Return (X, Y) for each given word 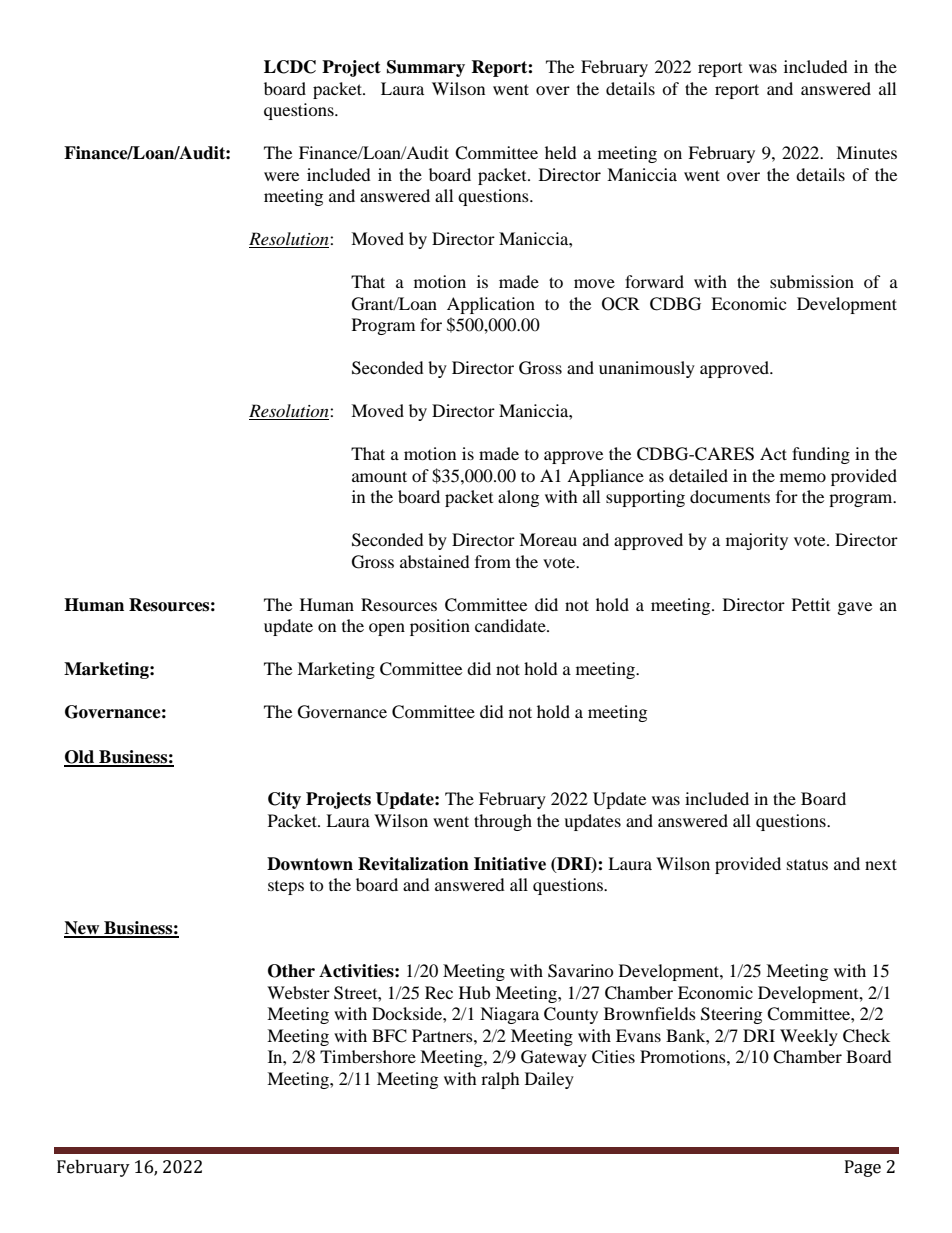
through (503, 822)
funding (821, 455)
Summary (426, 68)
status (807, 864)
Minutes (866, 152)
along (518, 498)
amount (379, 476)
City (284, 800)
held (561, 152)
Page (863, 1168)
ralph (500, 1080)
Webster (298, 992)
